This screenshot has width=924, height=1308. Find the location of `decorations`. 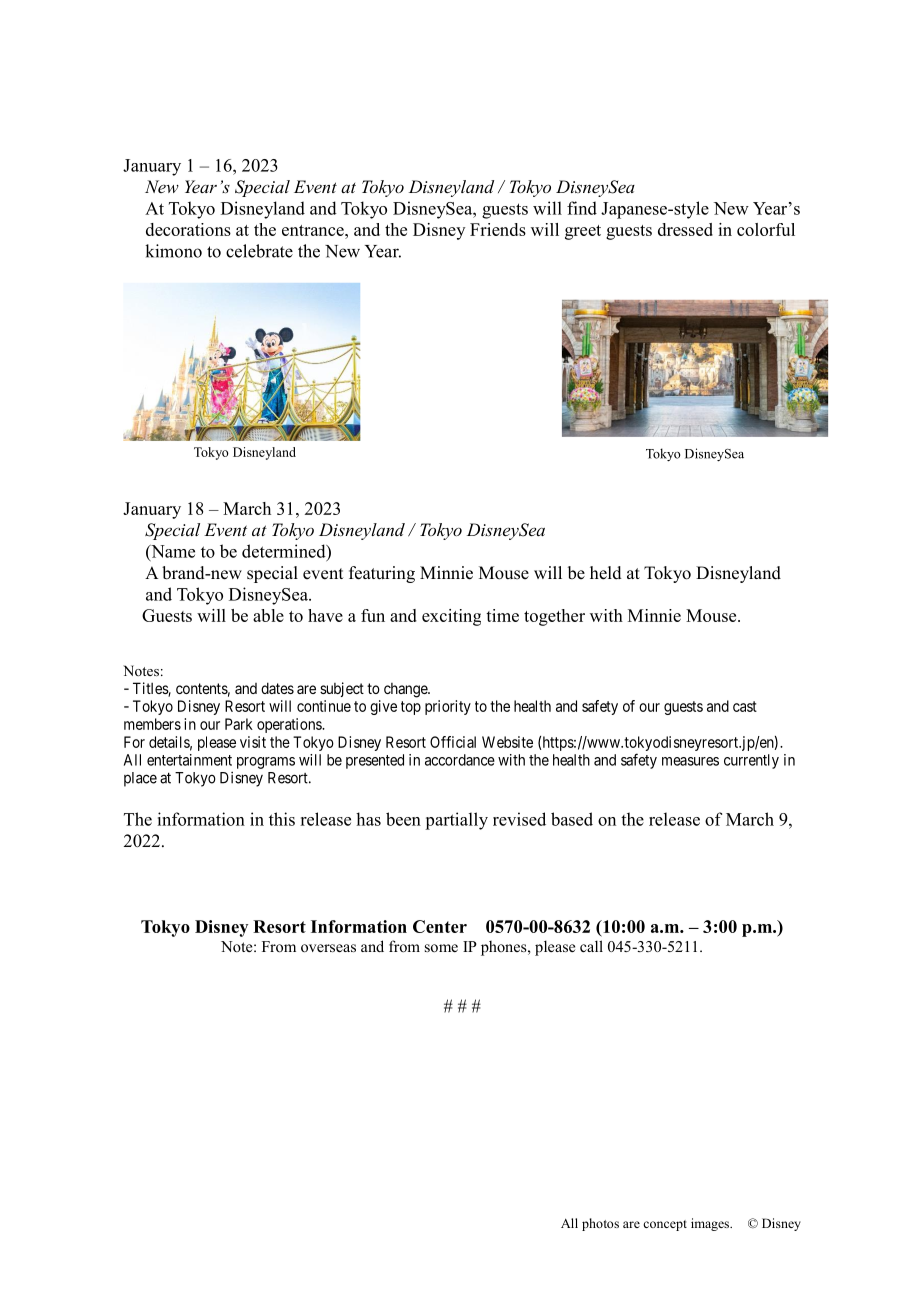

decorations is located at coordinates (188, 229).
